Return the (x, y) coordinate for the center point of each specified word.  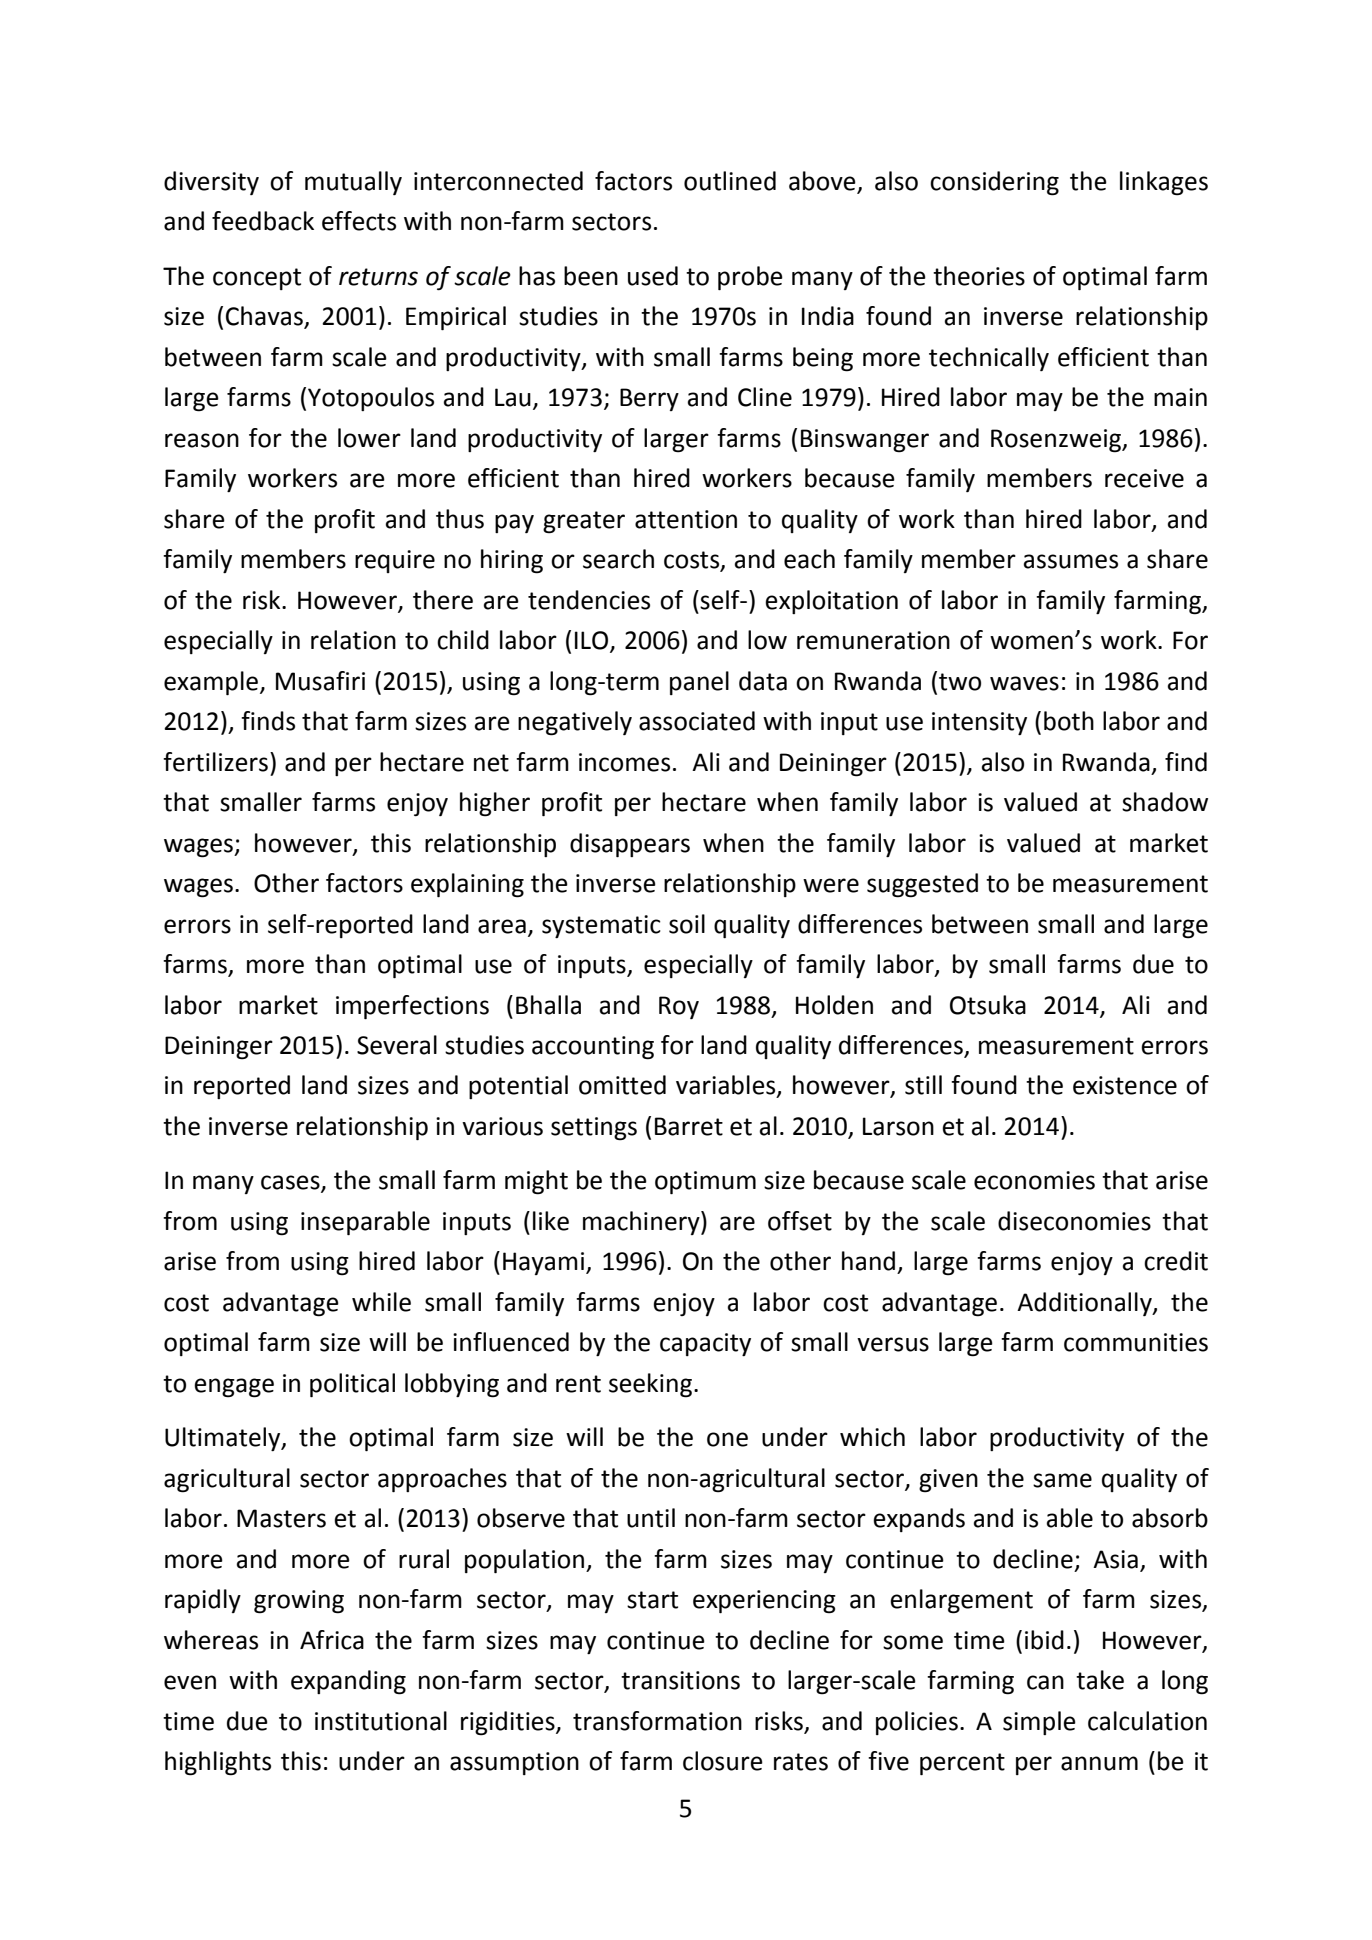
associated (697, 721)
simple (1039, 1723)
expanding (348, 1682)
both (1069, 721)
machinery (642, 1223)
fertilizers (215, 762)
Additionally (1085, 1304)
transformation (657, 1721)
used (653, 276)
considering (994, 183)
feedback (263, 221)
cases (291, 1183)
